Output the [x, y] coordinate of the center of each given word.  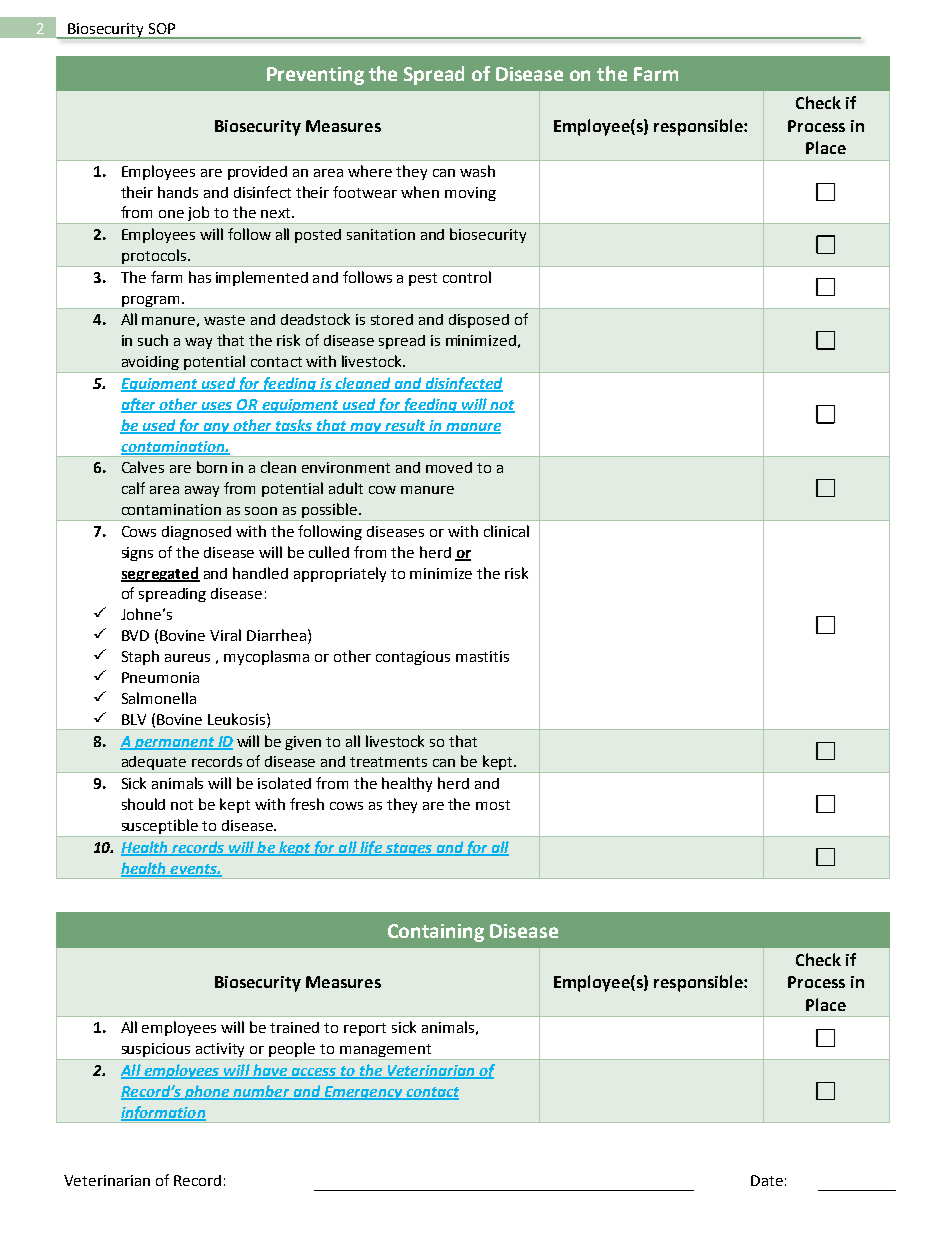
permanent [174, 743]
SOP [162, 28]
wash [477, 171]
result [405, 426]
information [163, 1114]
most [493, 805]
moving [470, 194]
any [217, 428]
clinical [506, 531]
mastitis [482, 656]
